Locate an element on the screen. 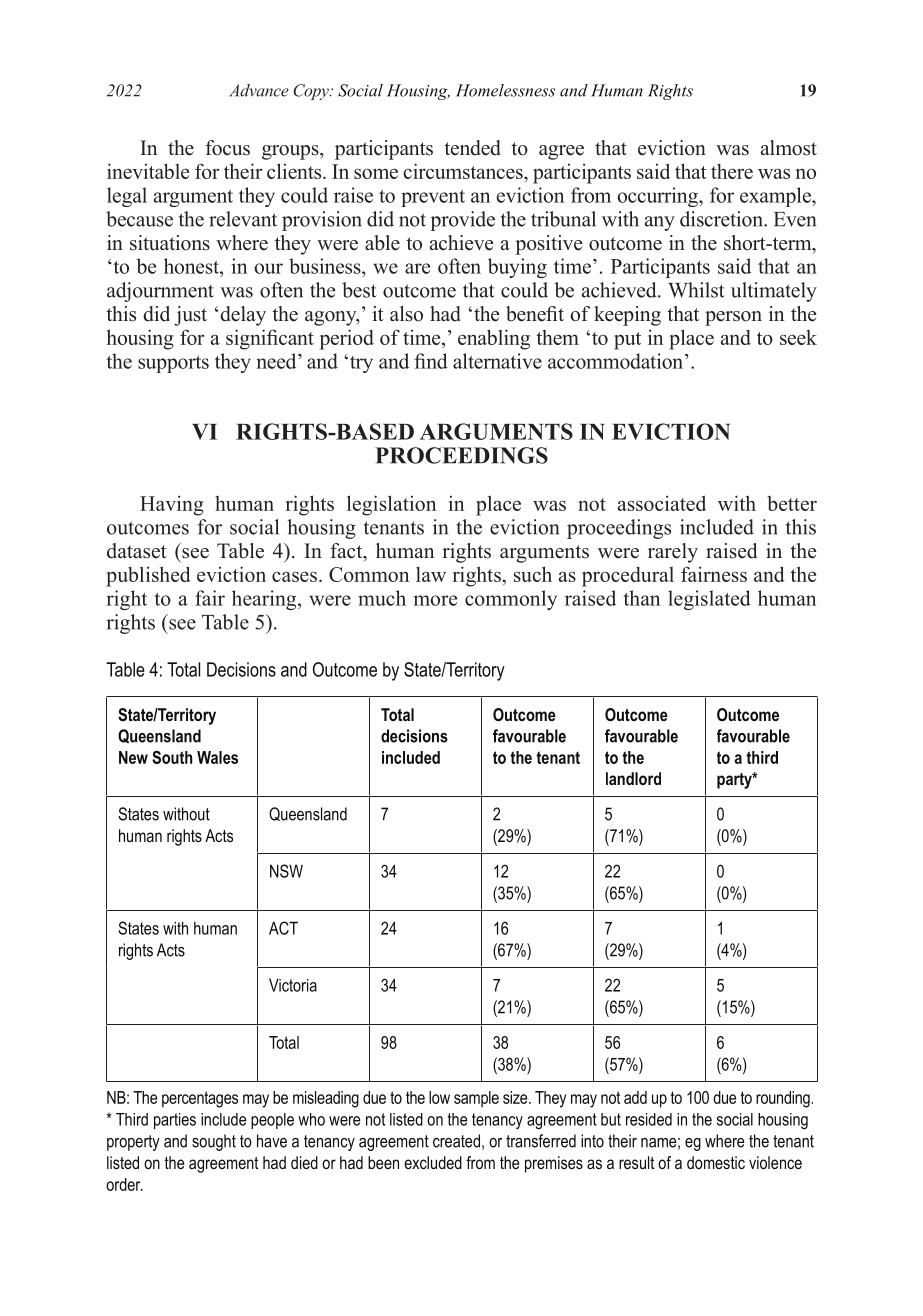 This screenshot has width=923, height=1316. more is located at coordinates (435, 600).
